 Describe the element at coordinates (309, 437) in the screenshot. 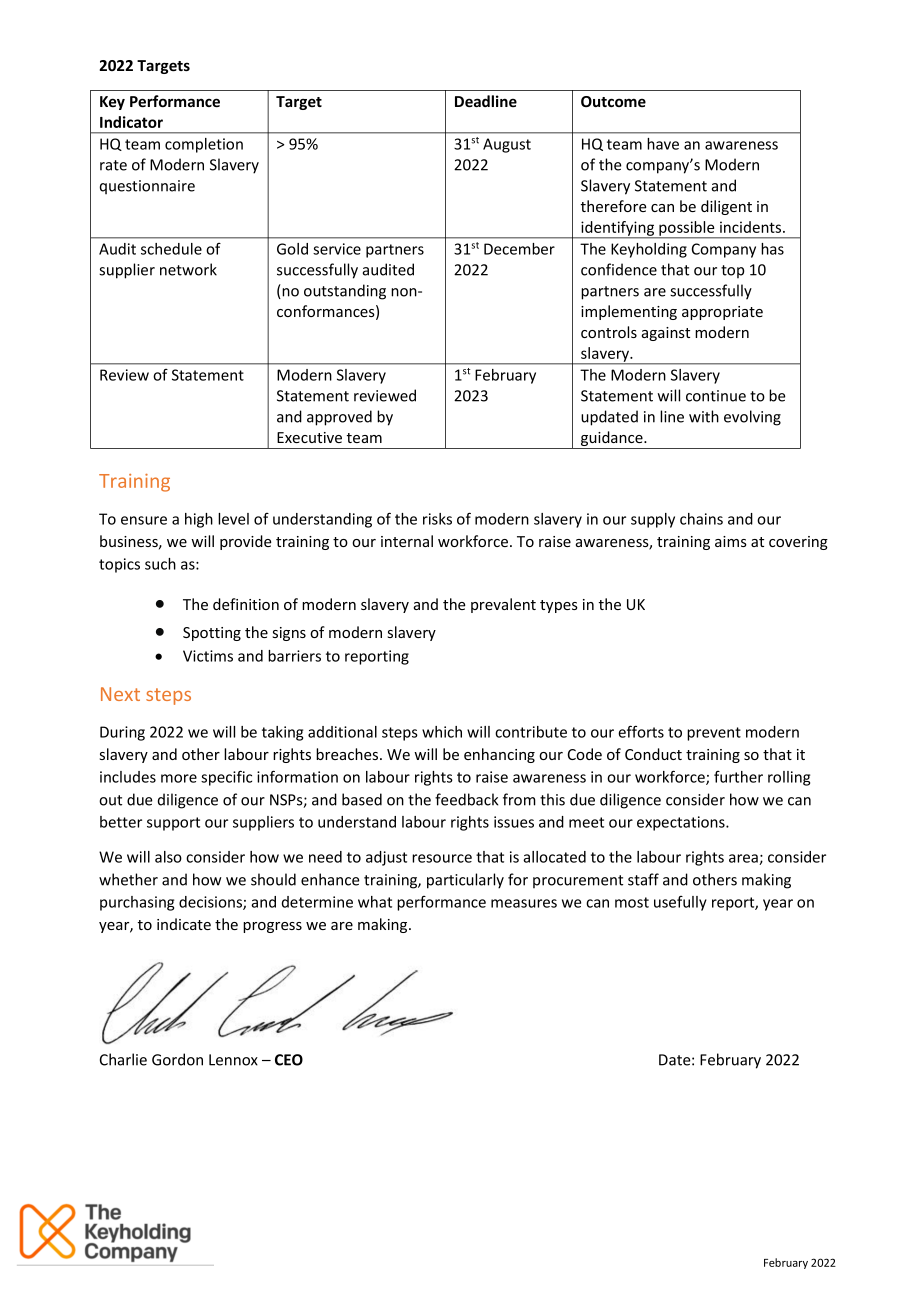

I see `Executive` at that location.
